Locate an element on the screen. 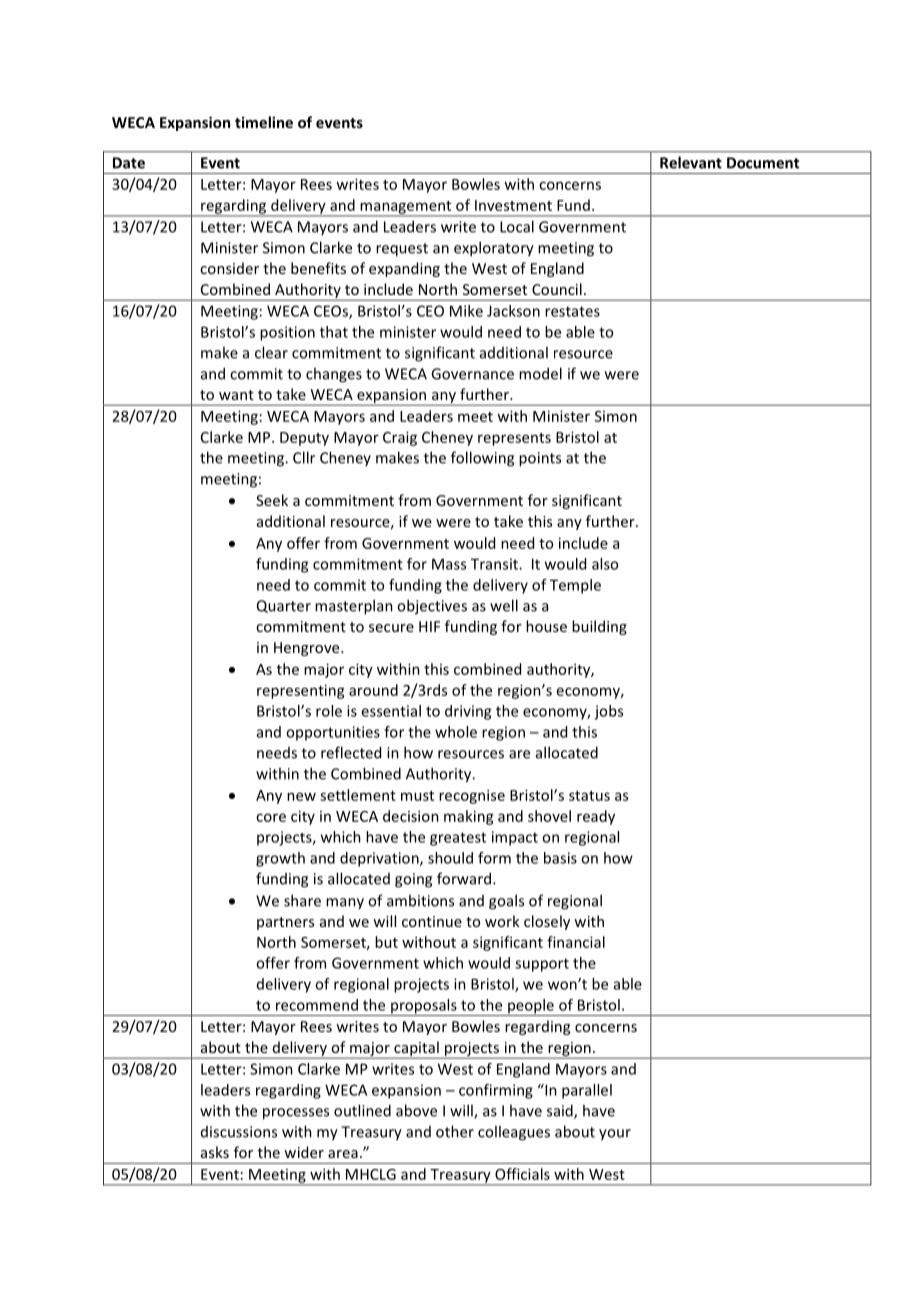 The height and width of the screenshot is (1308, 924). Relevant is located at coordinates (691, 162).
